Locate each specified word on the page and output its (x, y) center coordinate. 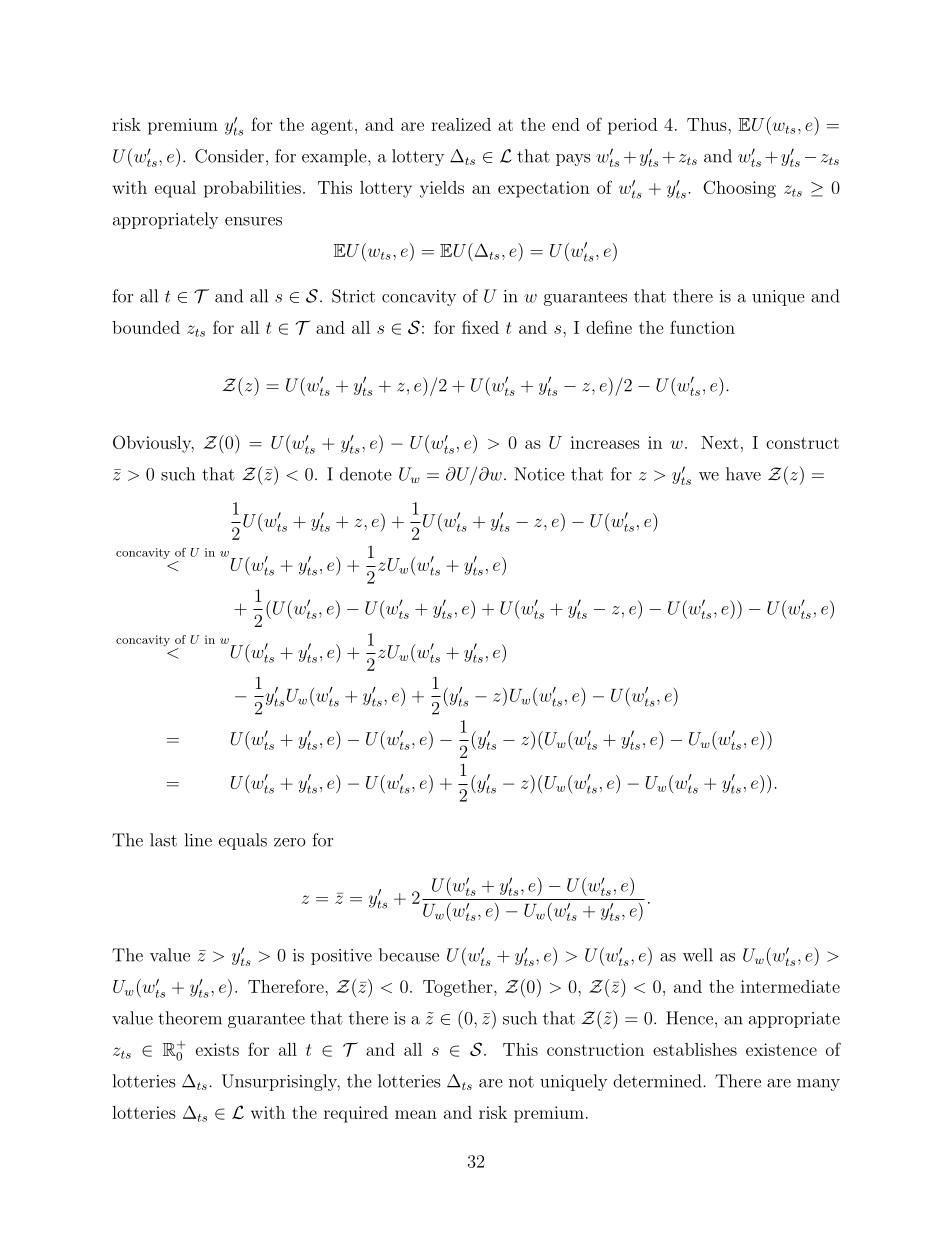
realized (461, 124)
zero (290, 842)
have (743, 474)
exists (217, 1049)
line (198, 840)
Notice (539, 474)
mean (416, 1114)
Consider (229, 156)
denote (366, 474)
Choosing (739, 189)
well (698, 955)
